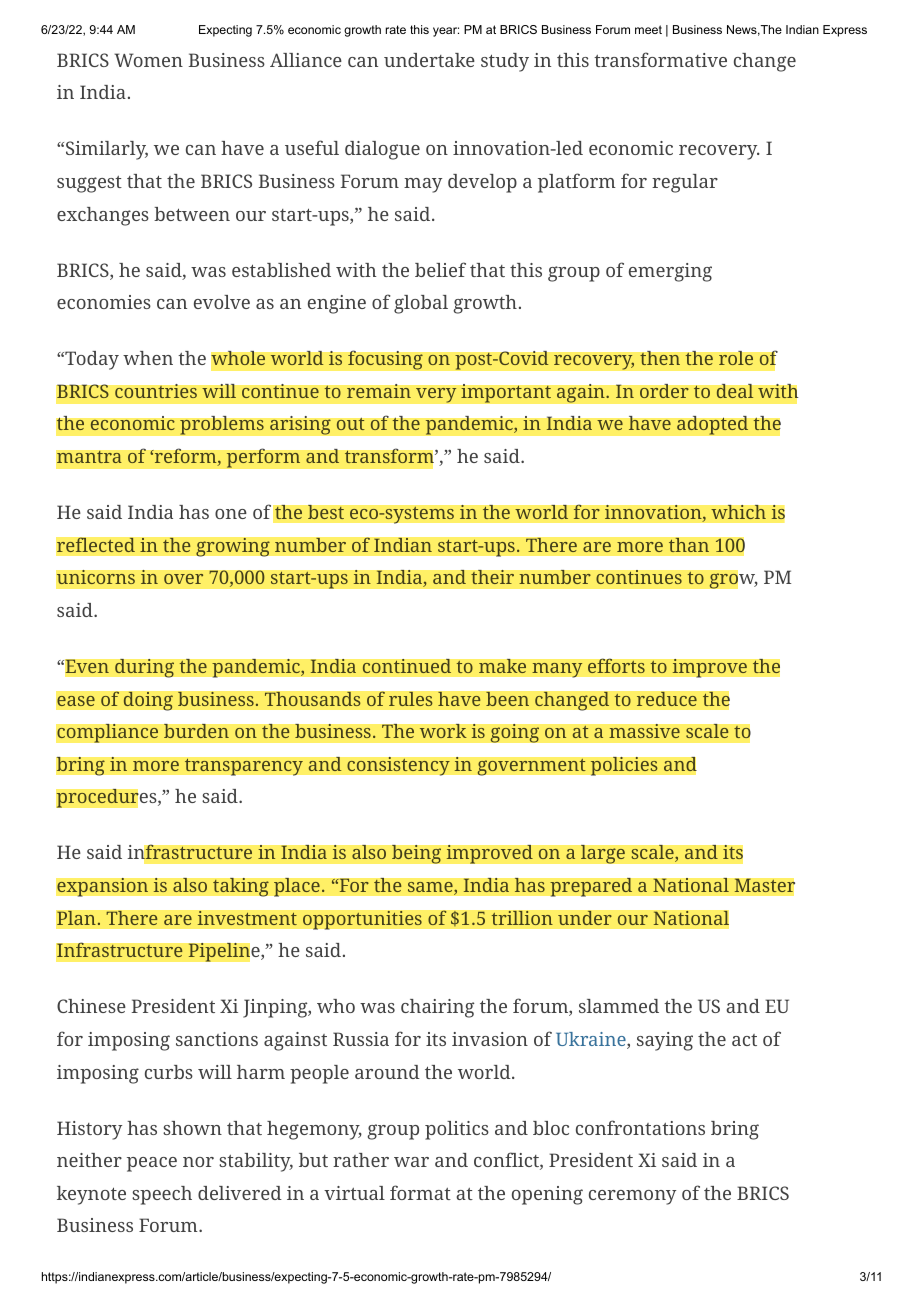 Image resolution: width=924 pixels, height=1308 pixels. Describe the element at coordinates (148, 60) in the image. I see `Women` at that location.
